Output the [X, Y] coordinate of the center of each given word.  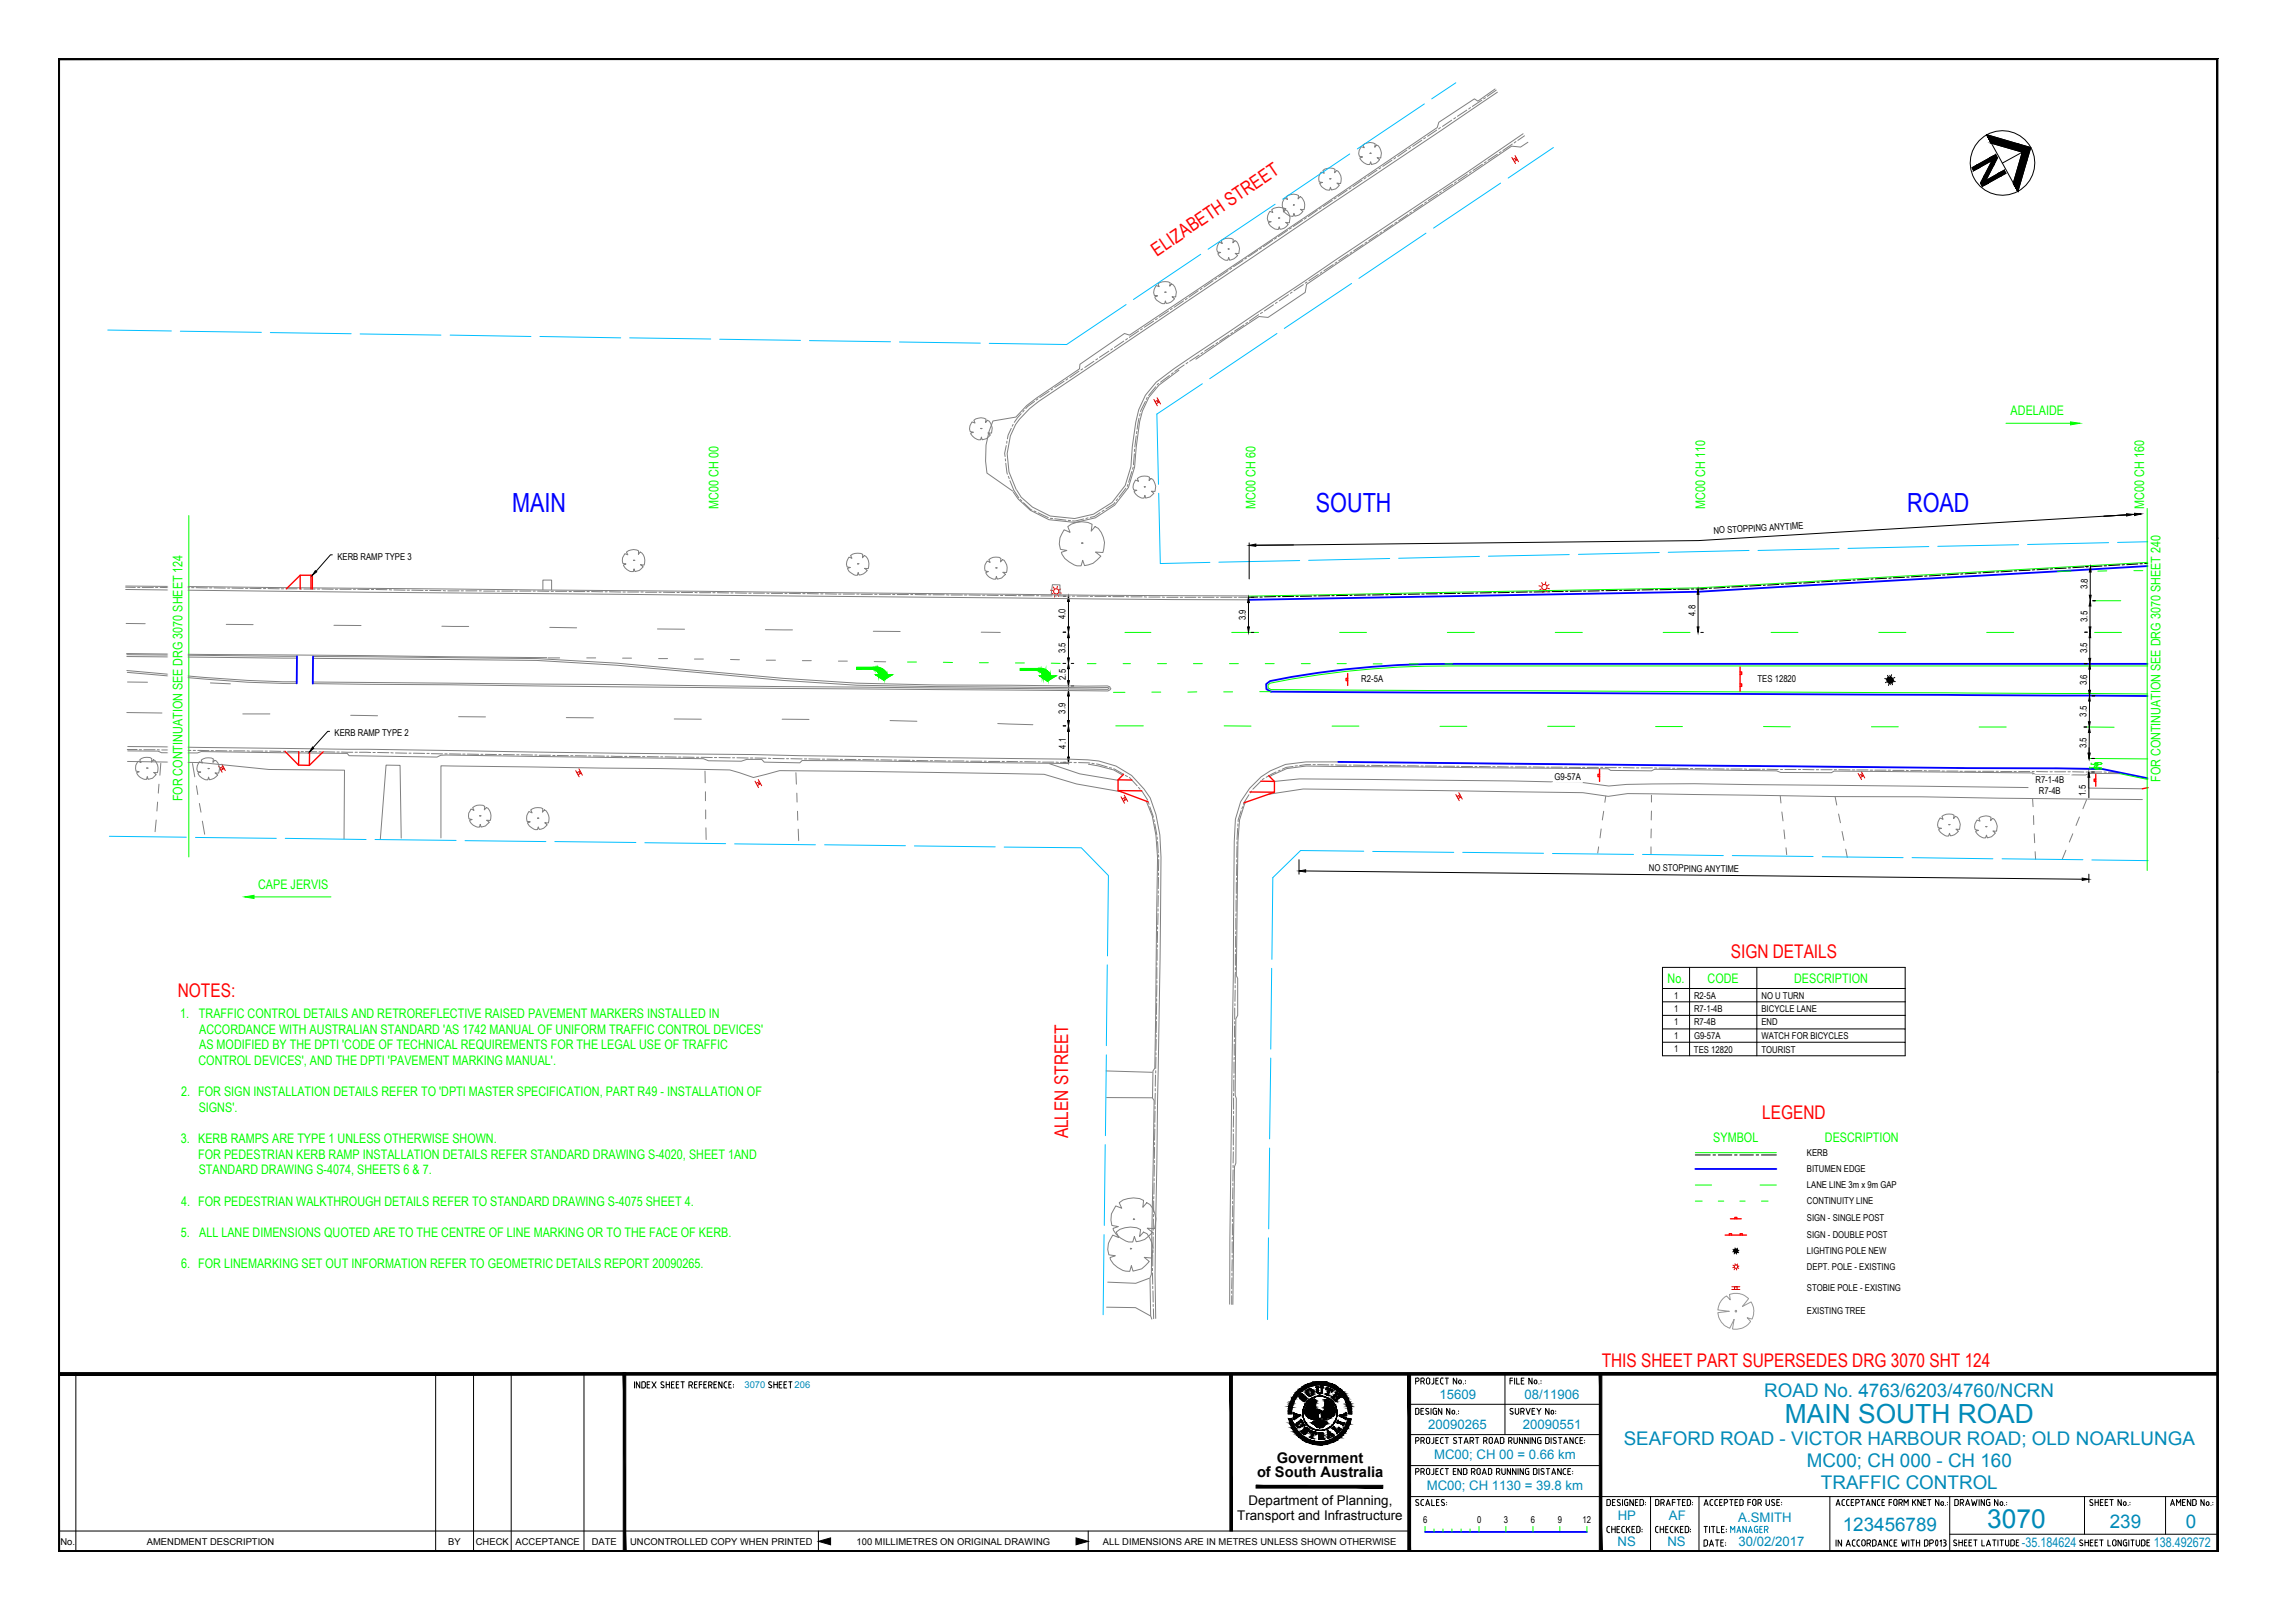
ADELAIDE [2037, 410]
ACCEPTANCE [547, 1541]
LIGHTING [1825, 1250]
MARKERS [617, 1013]
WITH [292, 1029]
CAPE [272, 884]
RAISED [504, 1013]
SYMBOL [1735, 1137]
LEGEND [1794, 1112]
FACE [664, 1232]
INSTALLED [676, 1013]
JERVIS [309, 884]
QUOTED [347, 1232]
